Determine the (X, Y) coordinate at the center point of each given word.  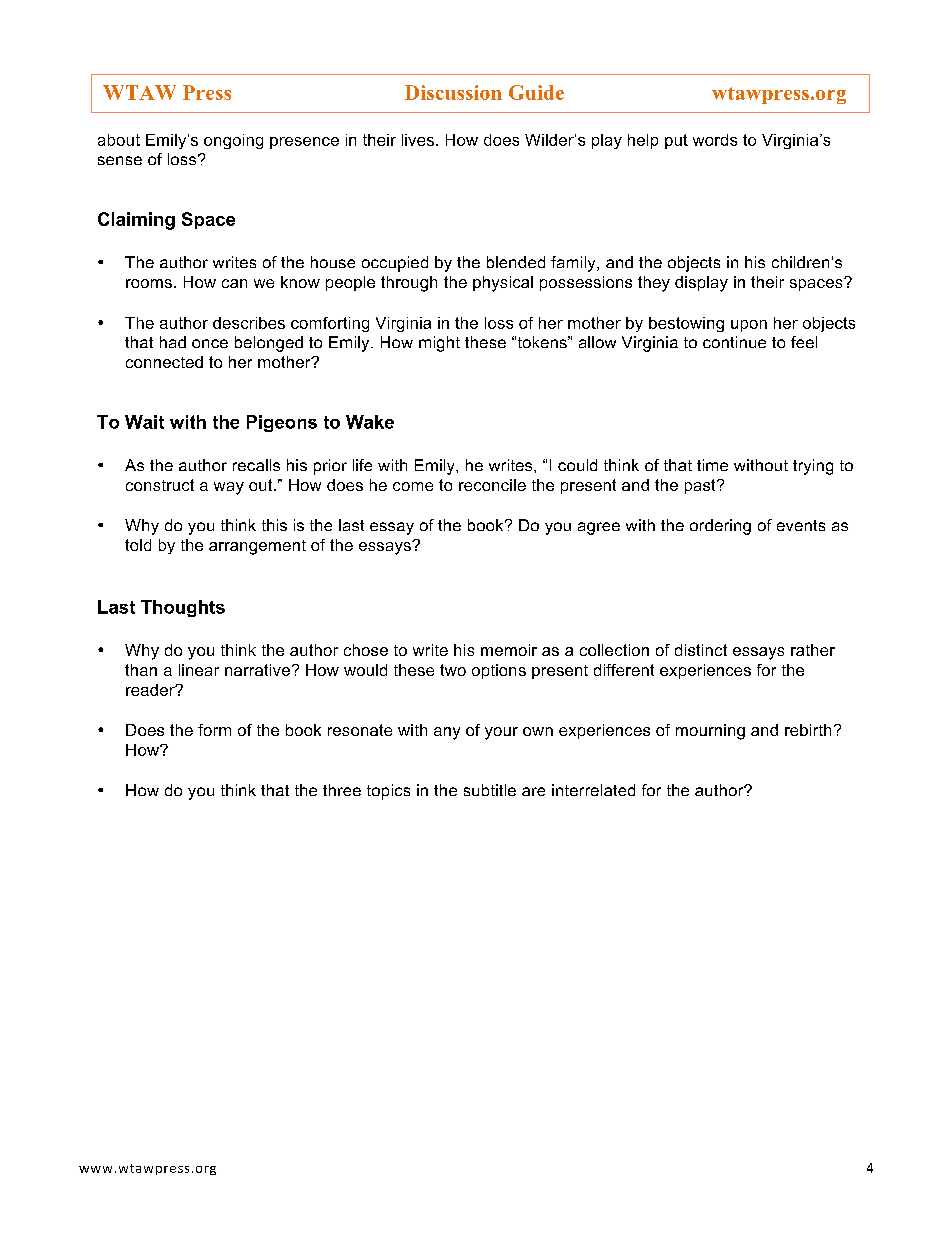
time (712, 465)
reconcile (492, 485)
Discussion (453, 92)
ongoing (233, 141)
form (214, 730)
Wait (144, 422)
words (715, 140)
